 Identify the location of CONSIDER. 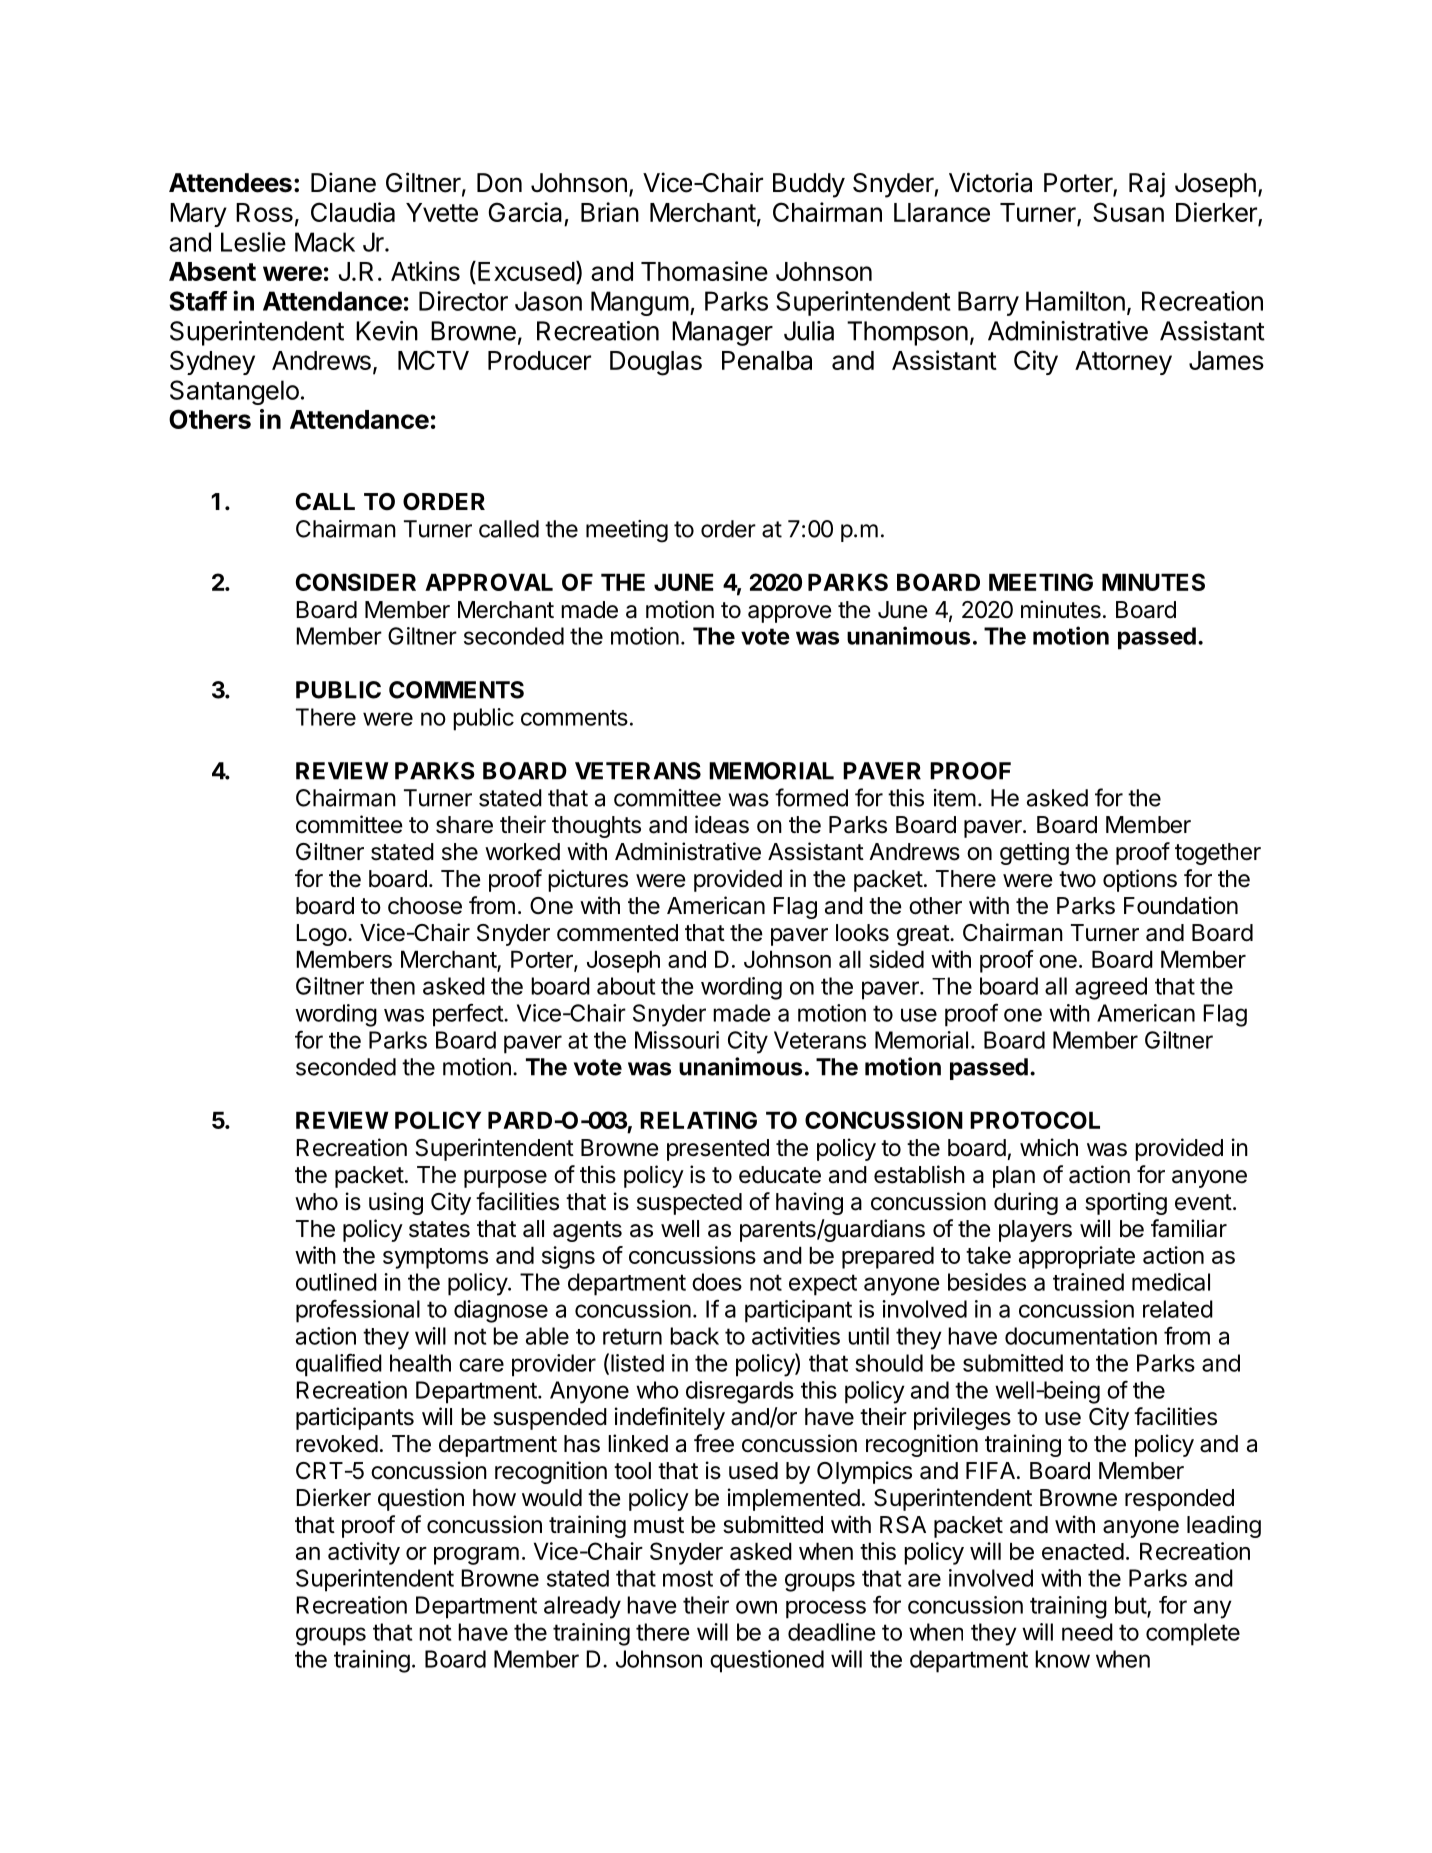
(356, 582).
